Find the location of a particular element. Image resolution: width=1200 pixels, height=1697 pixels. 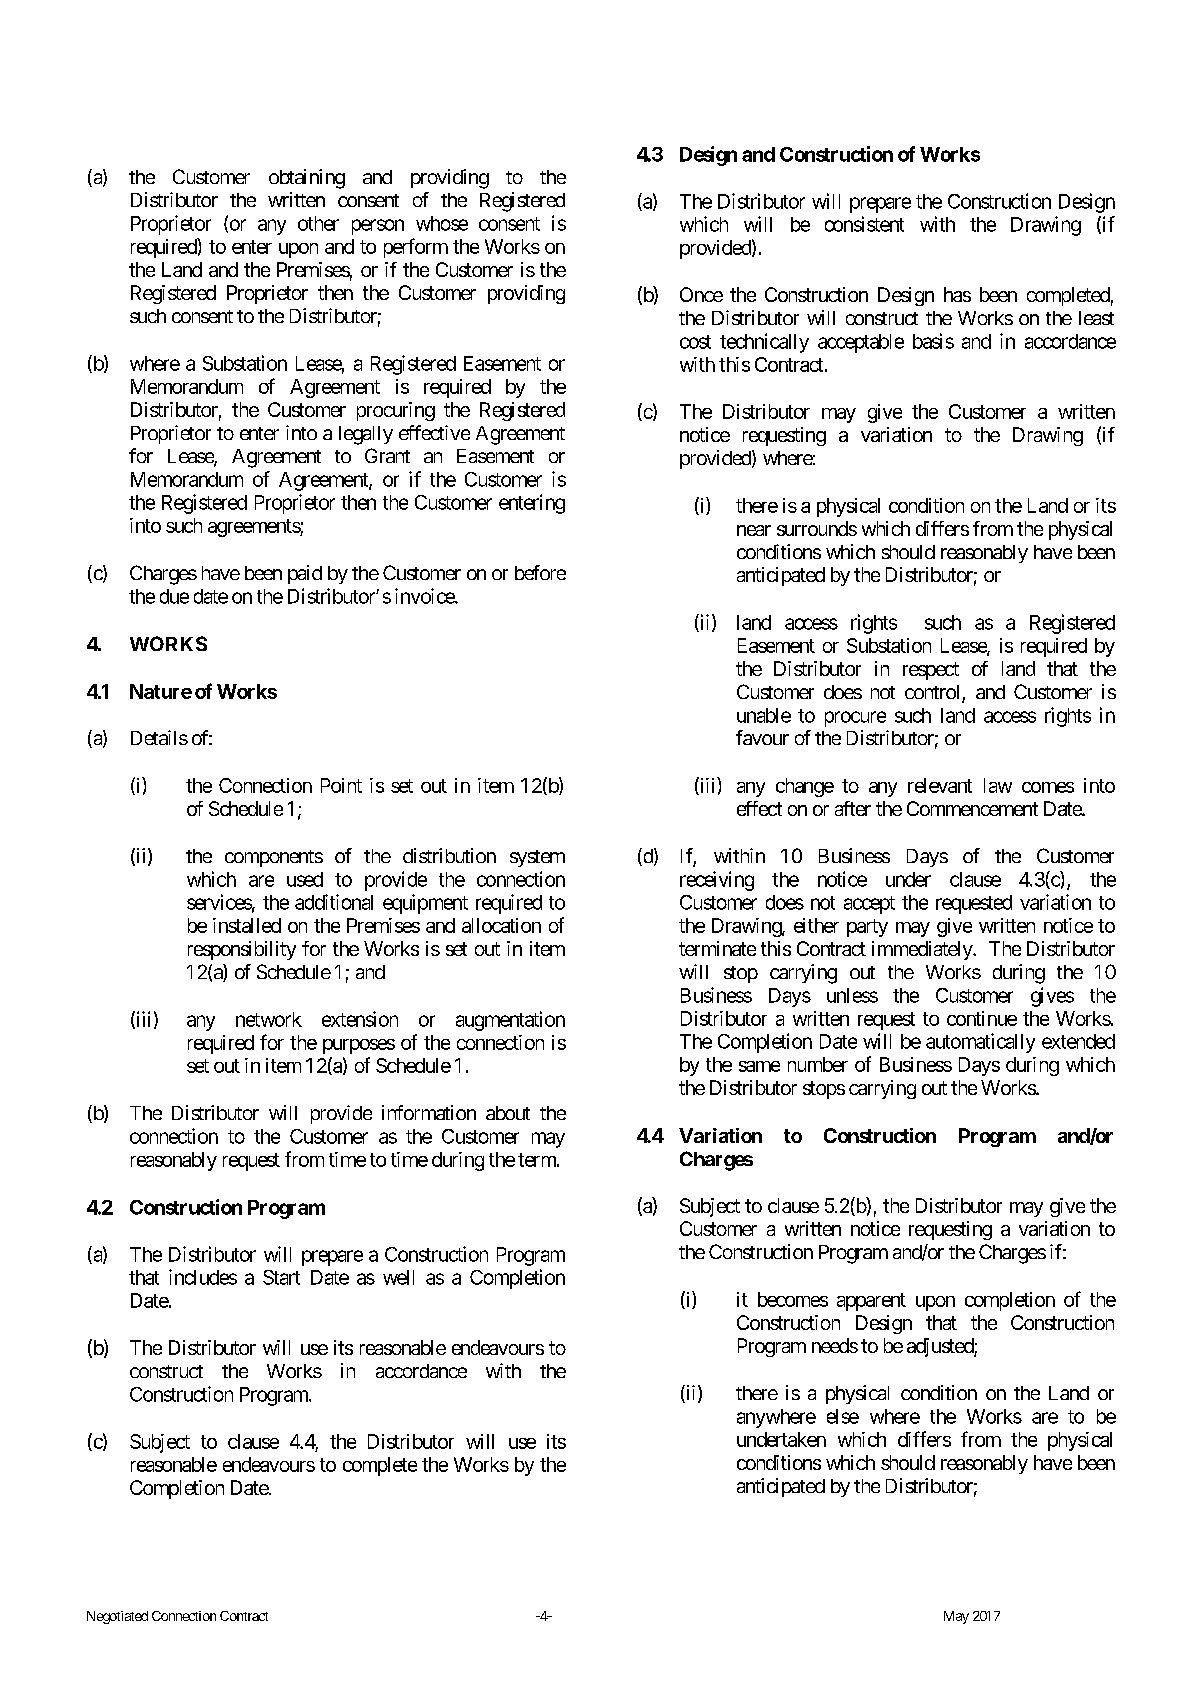

Negotiated is located at coordinates (117, 1617).
